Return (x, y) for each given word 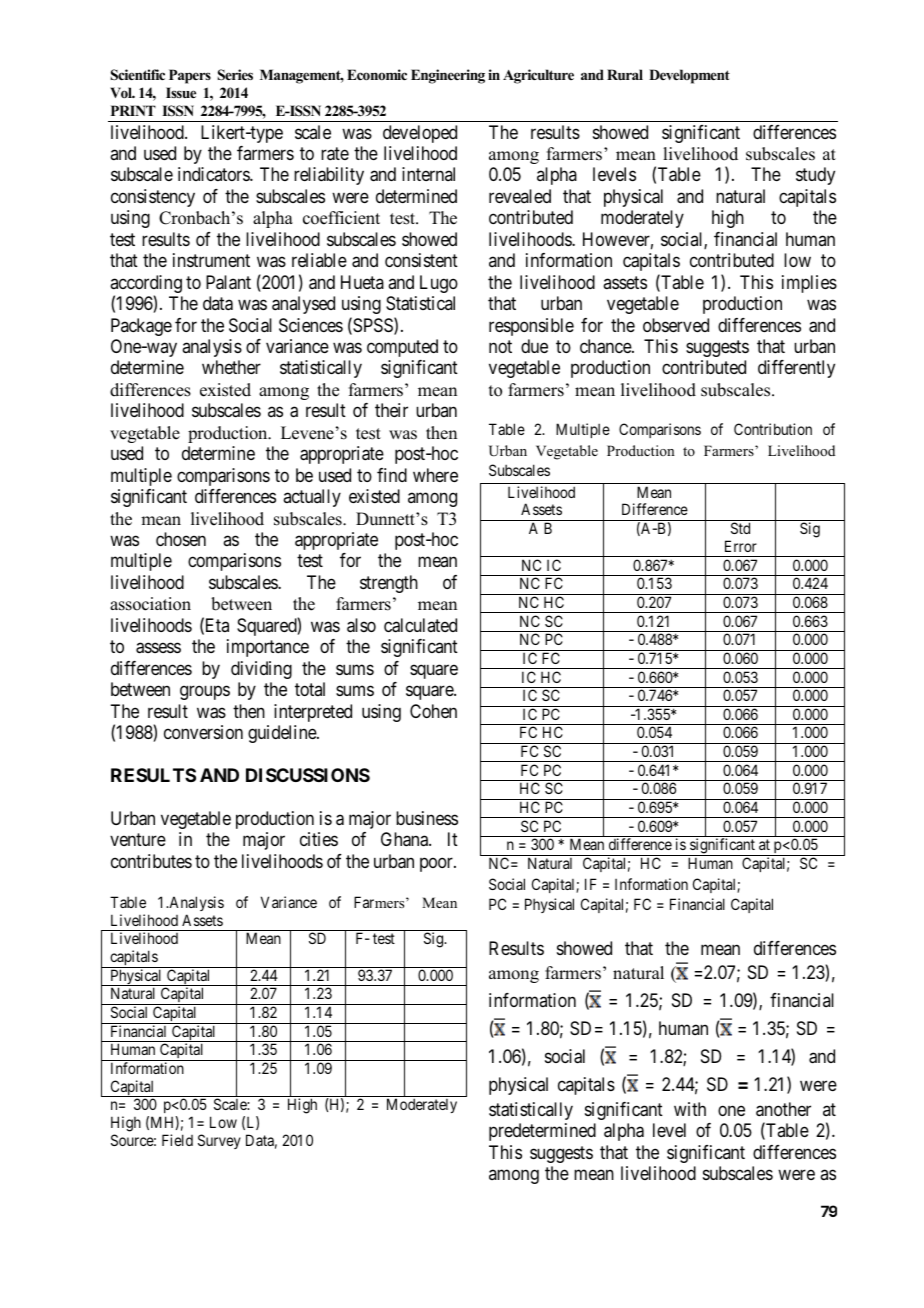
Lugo (439, 284)
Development (689, 76)
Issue (181, 92)
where (435, 475)
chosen (181, 539)
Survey (219, 1141)
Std (740, 528)
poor (437, 864)
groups (205, 693)
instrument (211, 260)
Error (741, 546)
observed (676, 325)
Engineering (448, 76)
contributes (151, 861)
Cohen (433, 711)
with (690, 1109)
